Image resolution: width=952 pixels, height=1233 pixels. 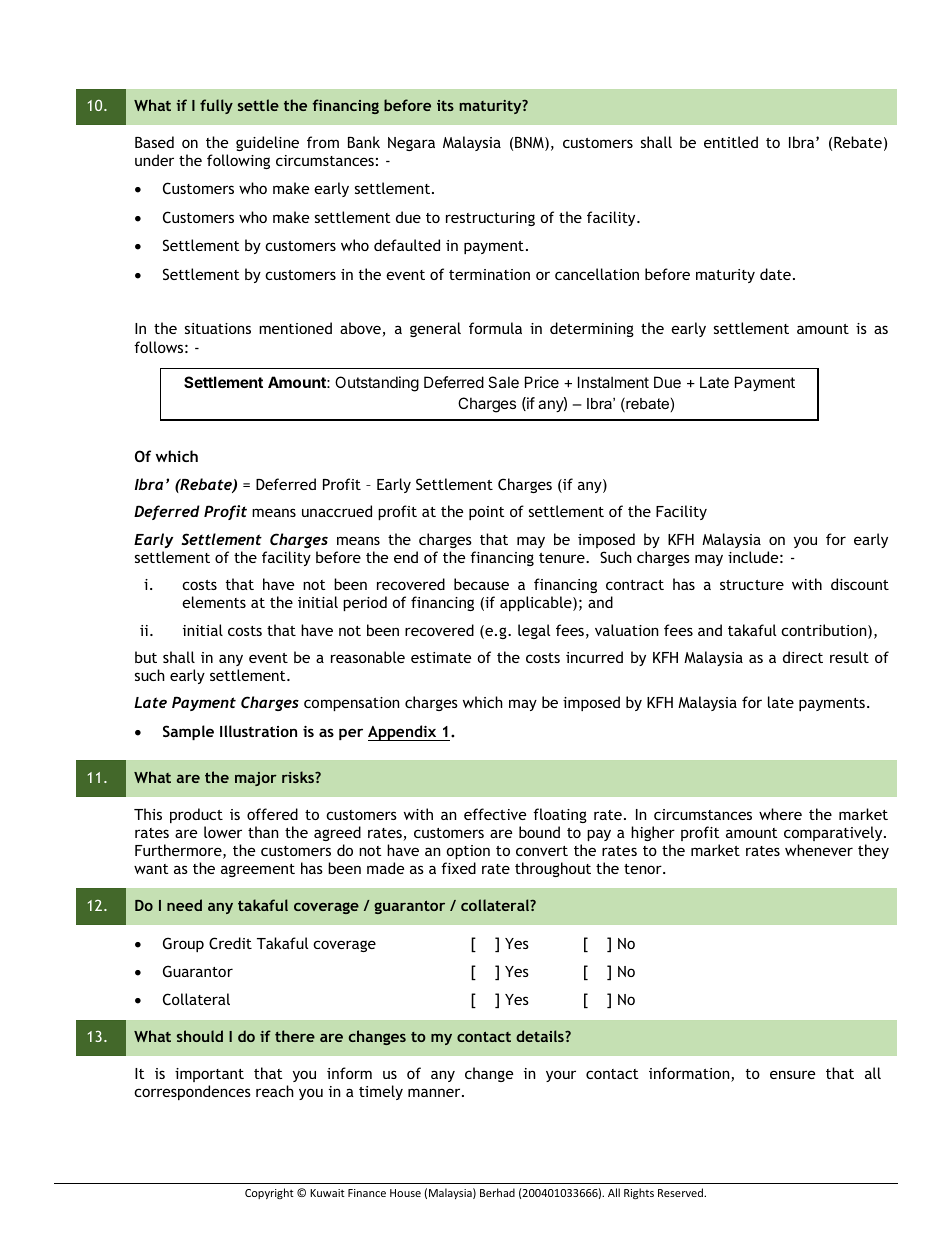 I want to click on its, so click(x=445, y=105).
